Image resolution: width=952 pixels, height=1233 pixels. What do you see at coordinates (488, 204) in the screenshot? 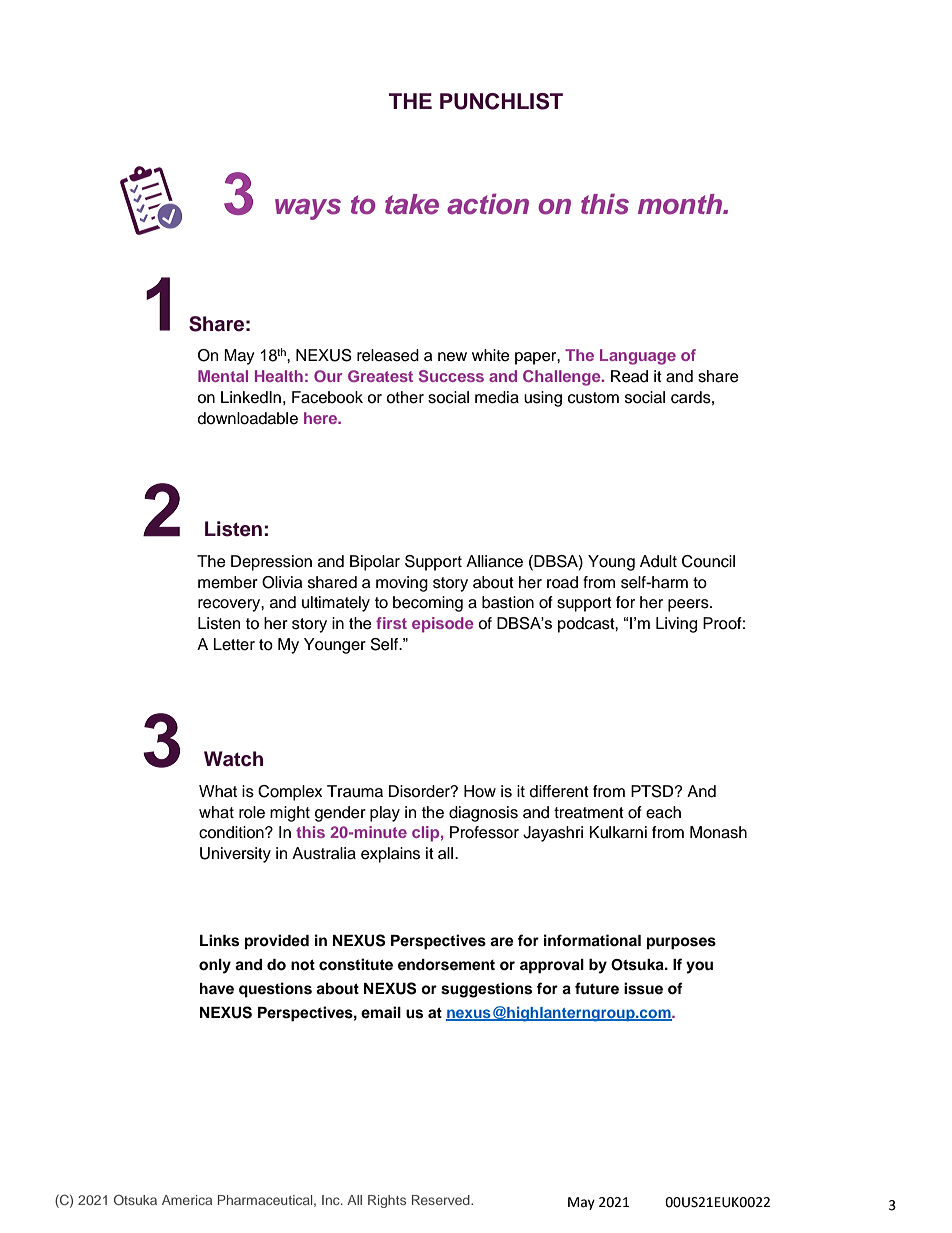
I see `action` at bounding box center [488, 204].
